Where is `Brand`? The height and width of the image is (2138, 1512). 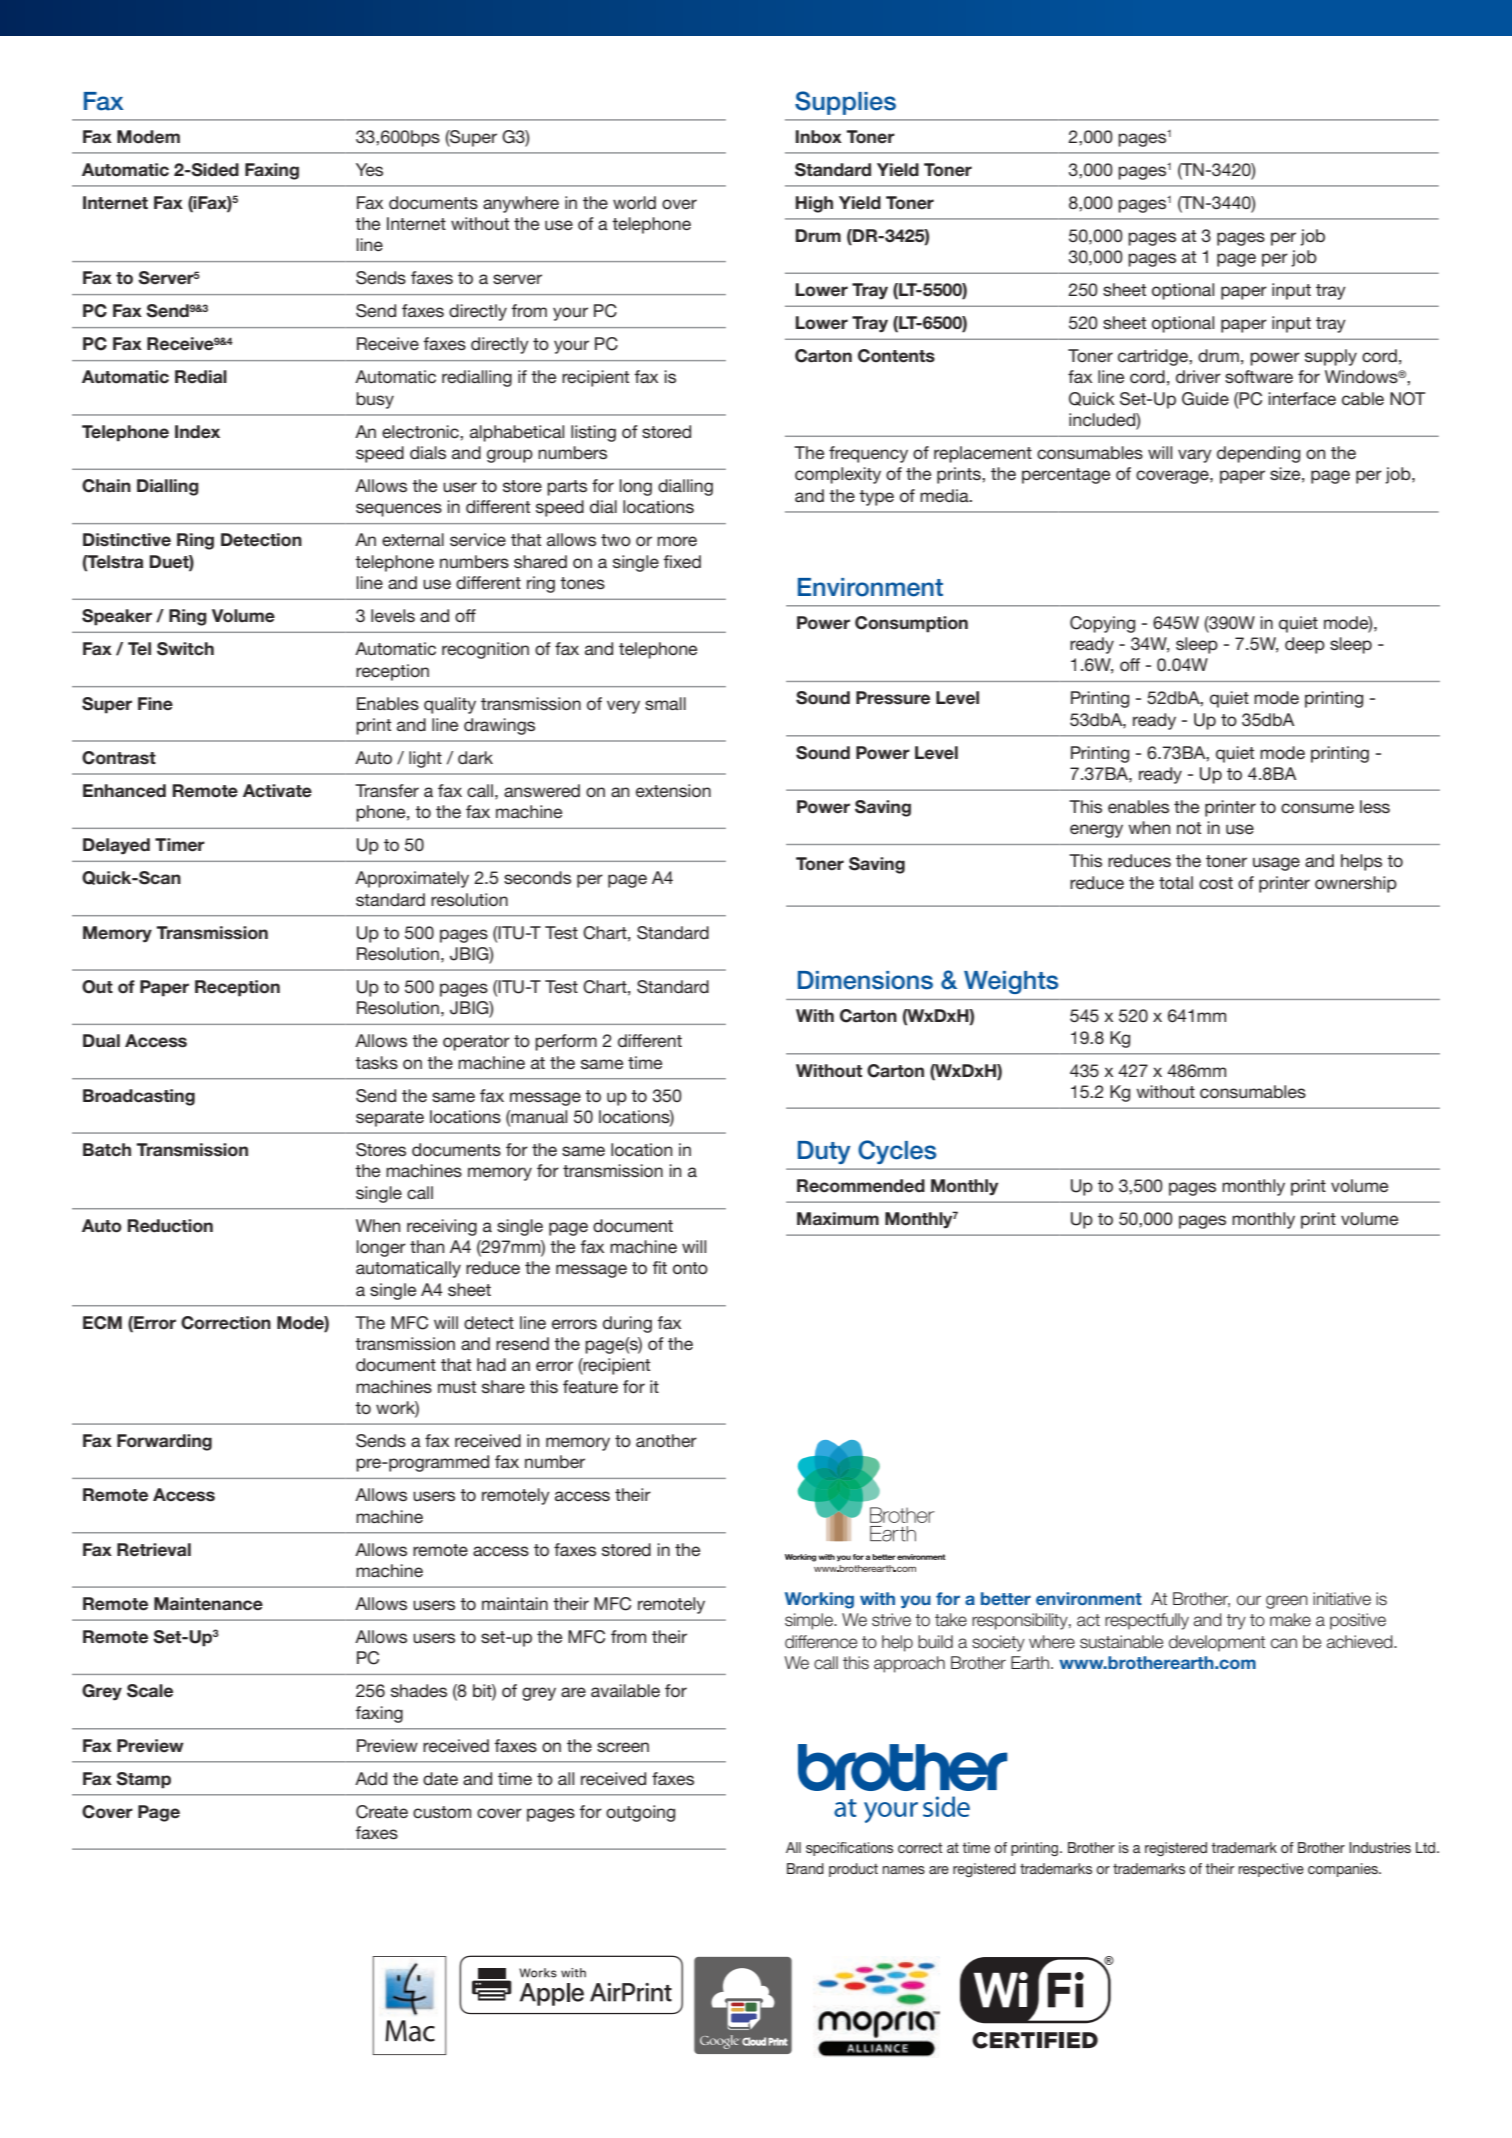
Brand is located at coordinates (805, 1868).
